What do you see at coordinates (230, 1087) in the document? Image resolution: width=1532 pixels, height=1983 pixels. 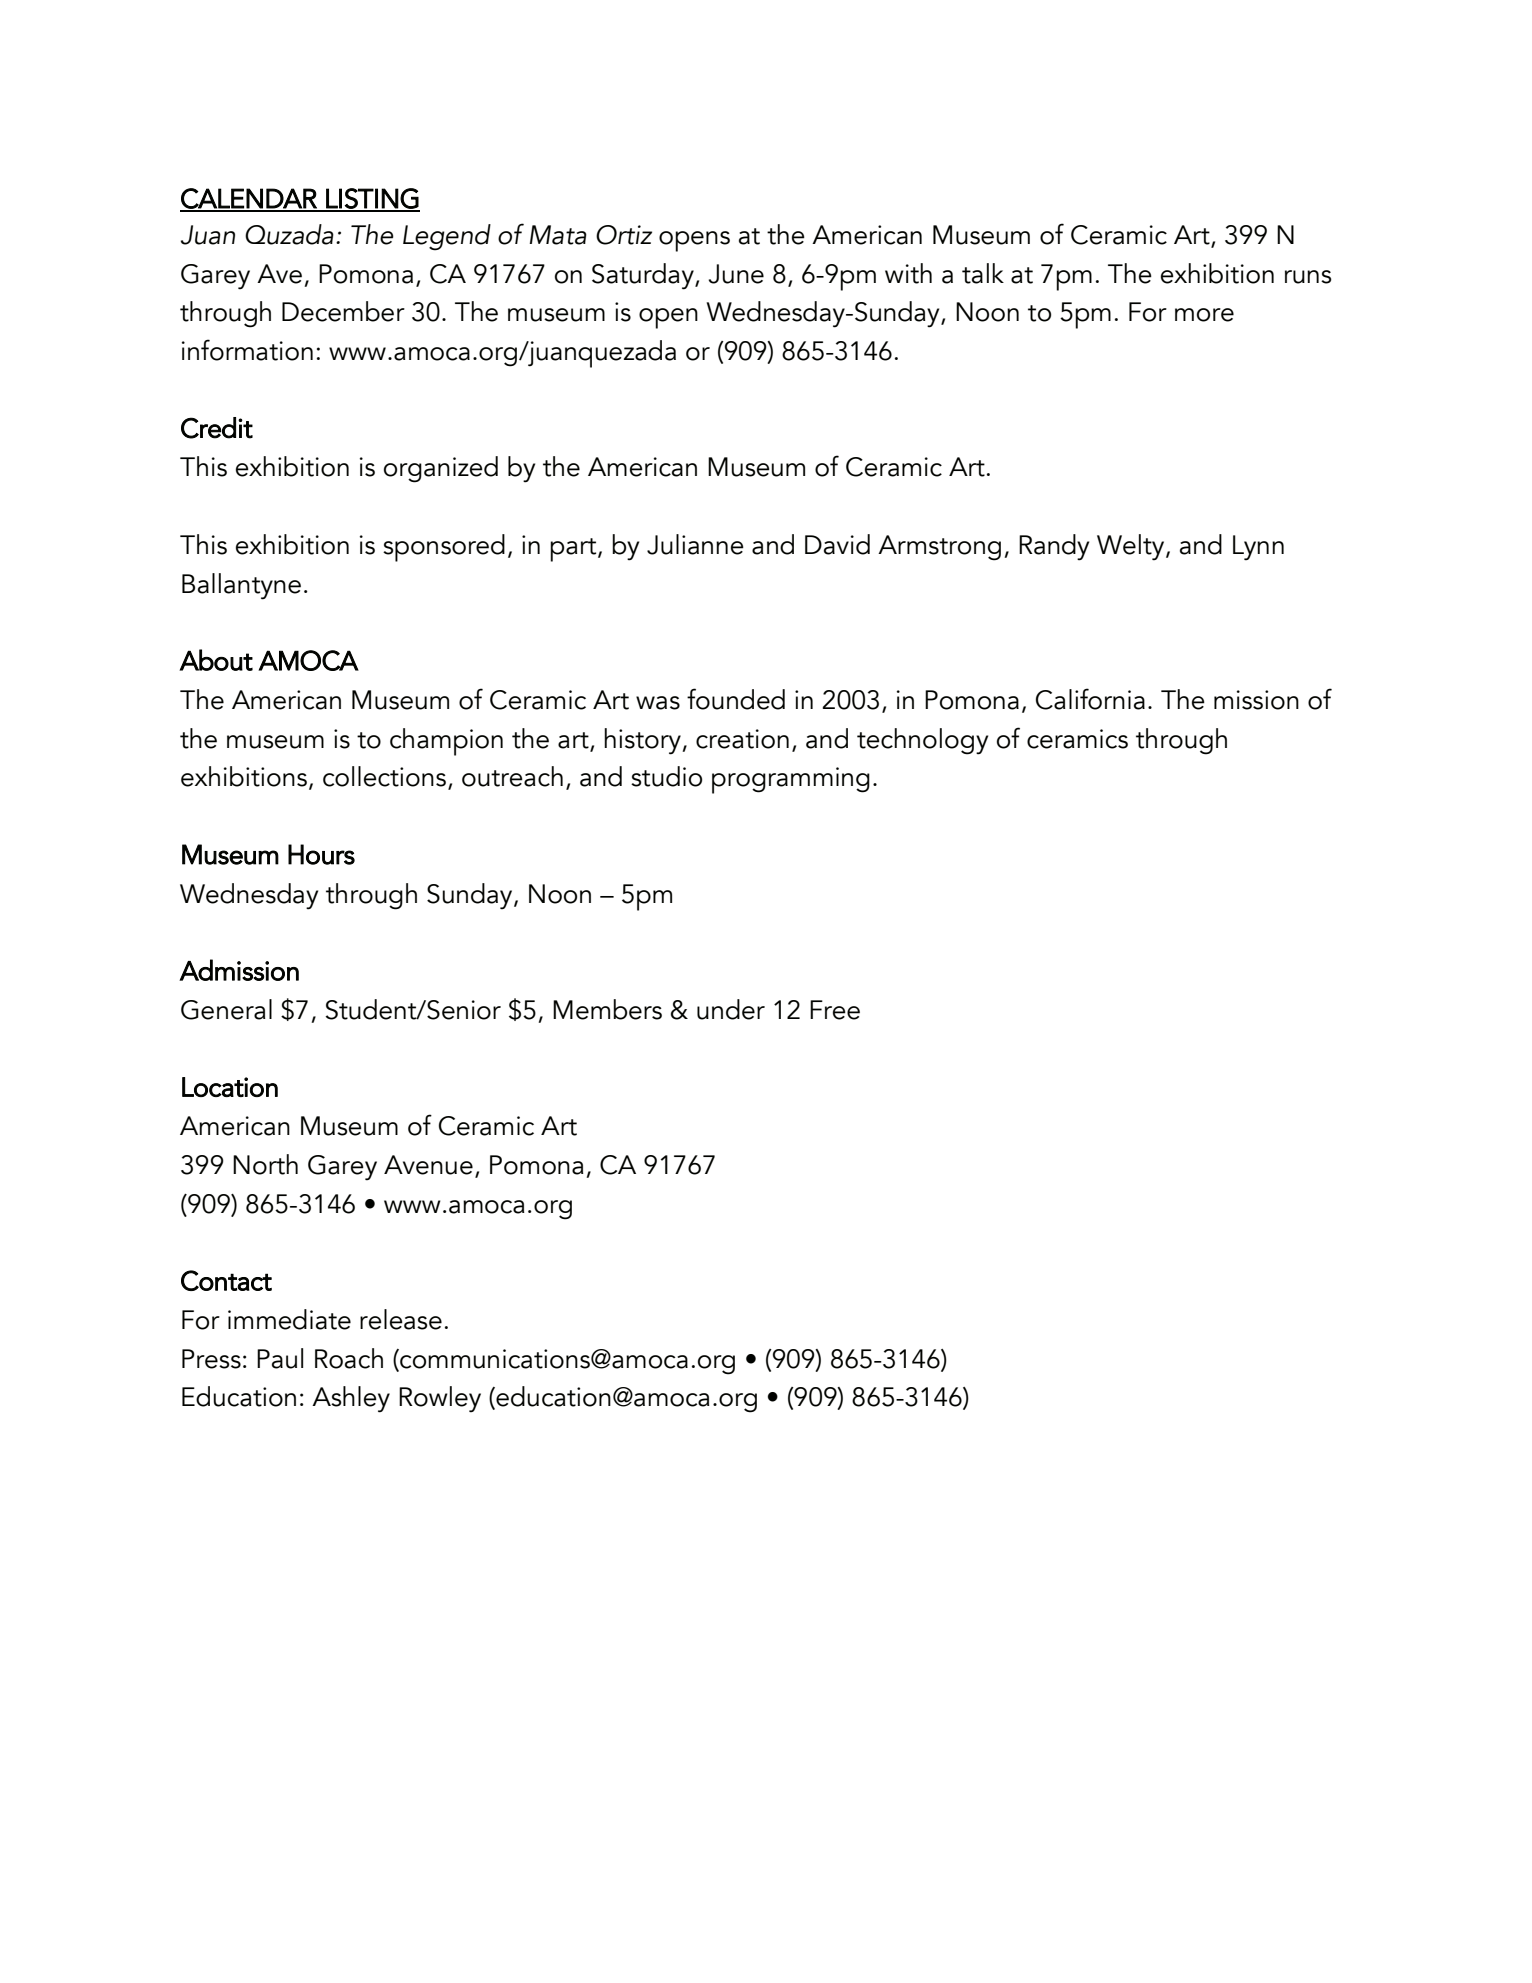 I see `Location` at bounding box center [230, 1087].
